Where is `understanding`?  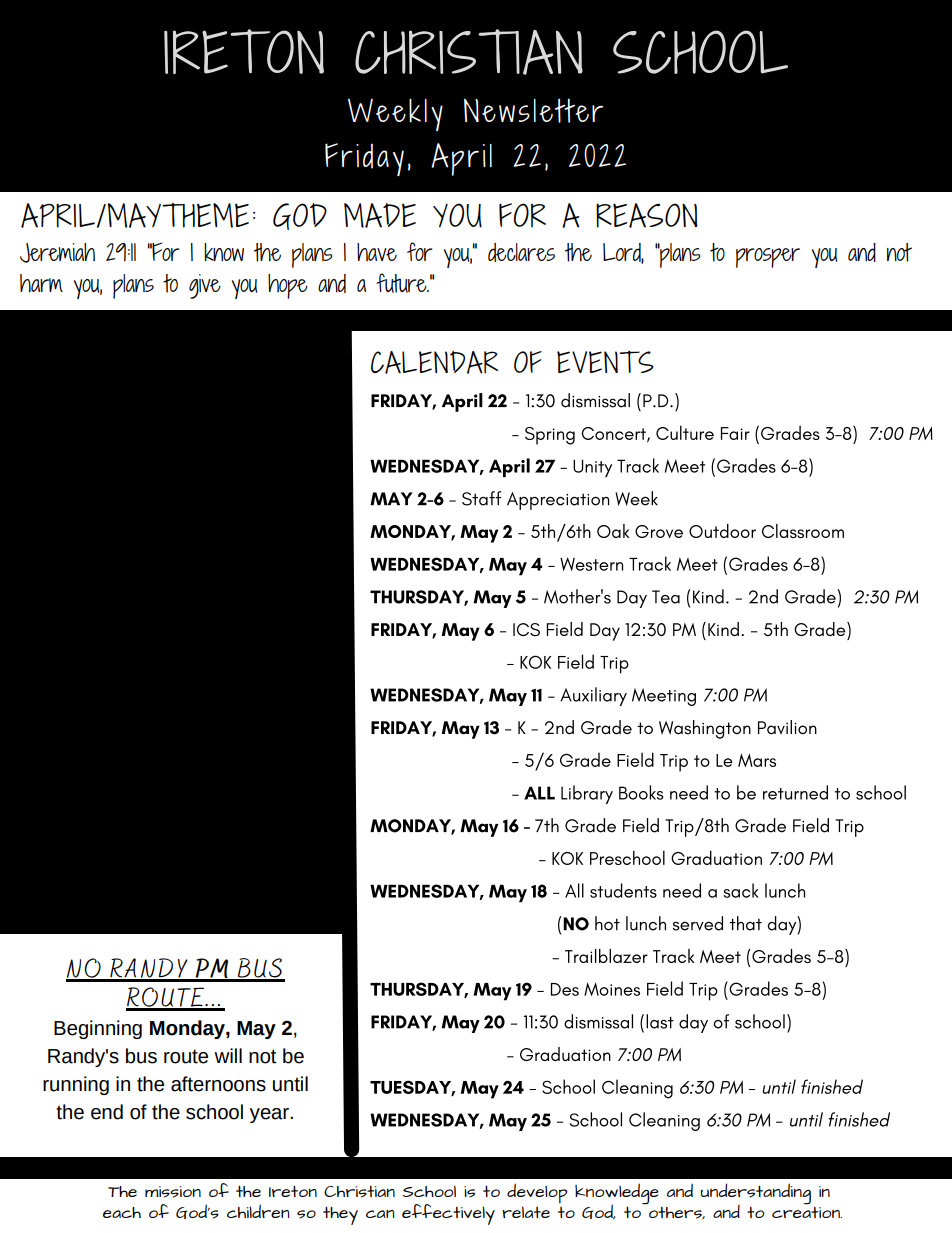
understanding is located at coordinates (755, 1195).
